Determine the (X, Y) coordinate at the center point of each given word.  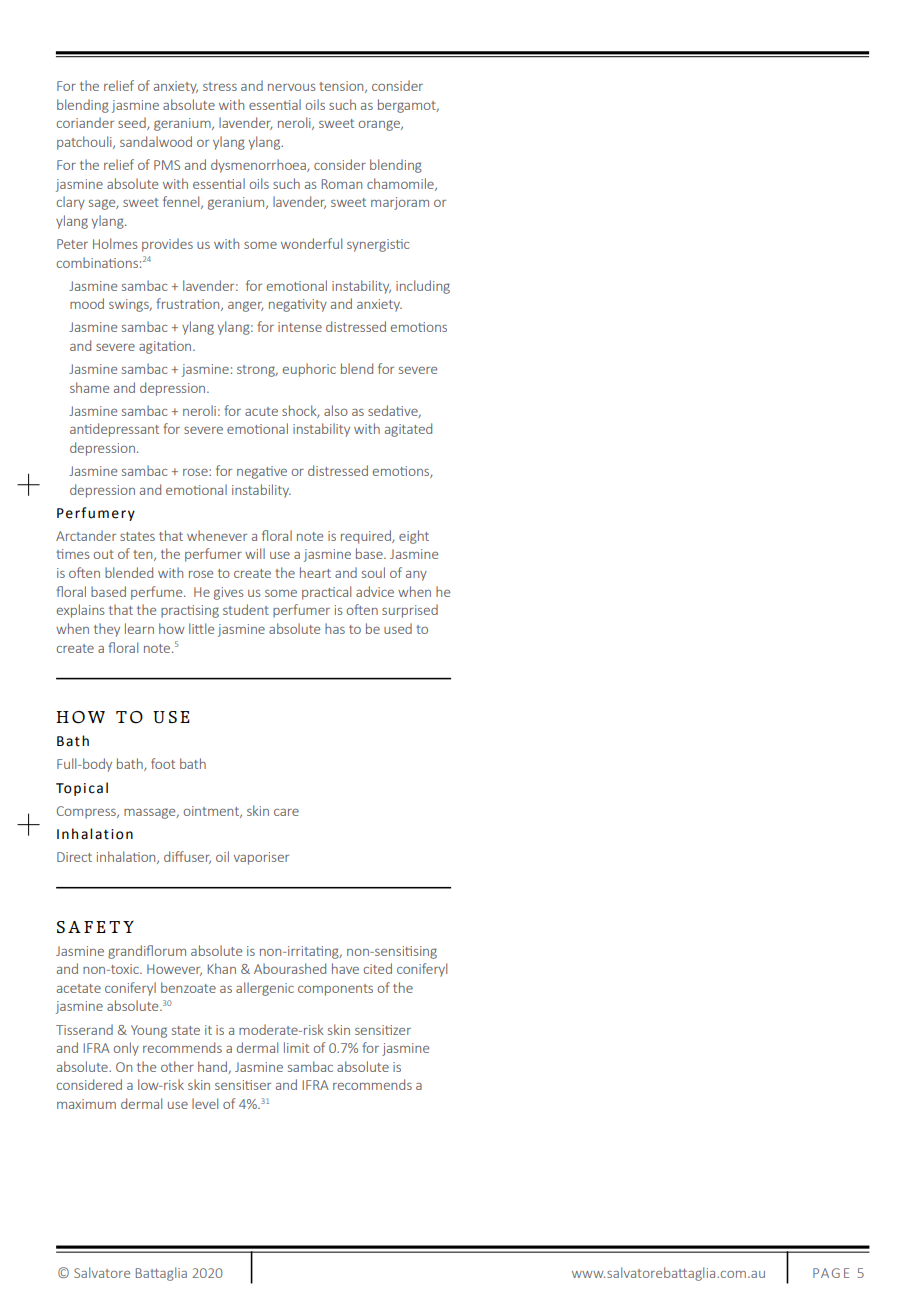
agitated (408, 430)
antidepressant (114, 430)
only (126, 1049)
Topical (82, 789)
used (398, 628)
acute (261, 411)
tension (342, 87)
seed (133, 123)
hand (213, 1067)
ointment (212, 812)
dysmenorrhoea (259, 166)
